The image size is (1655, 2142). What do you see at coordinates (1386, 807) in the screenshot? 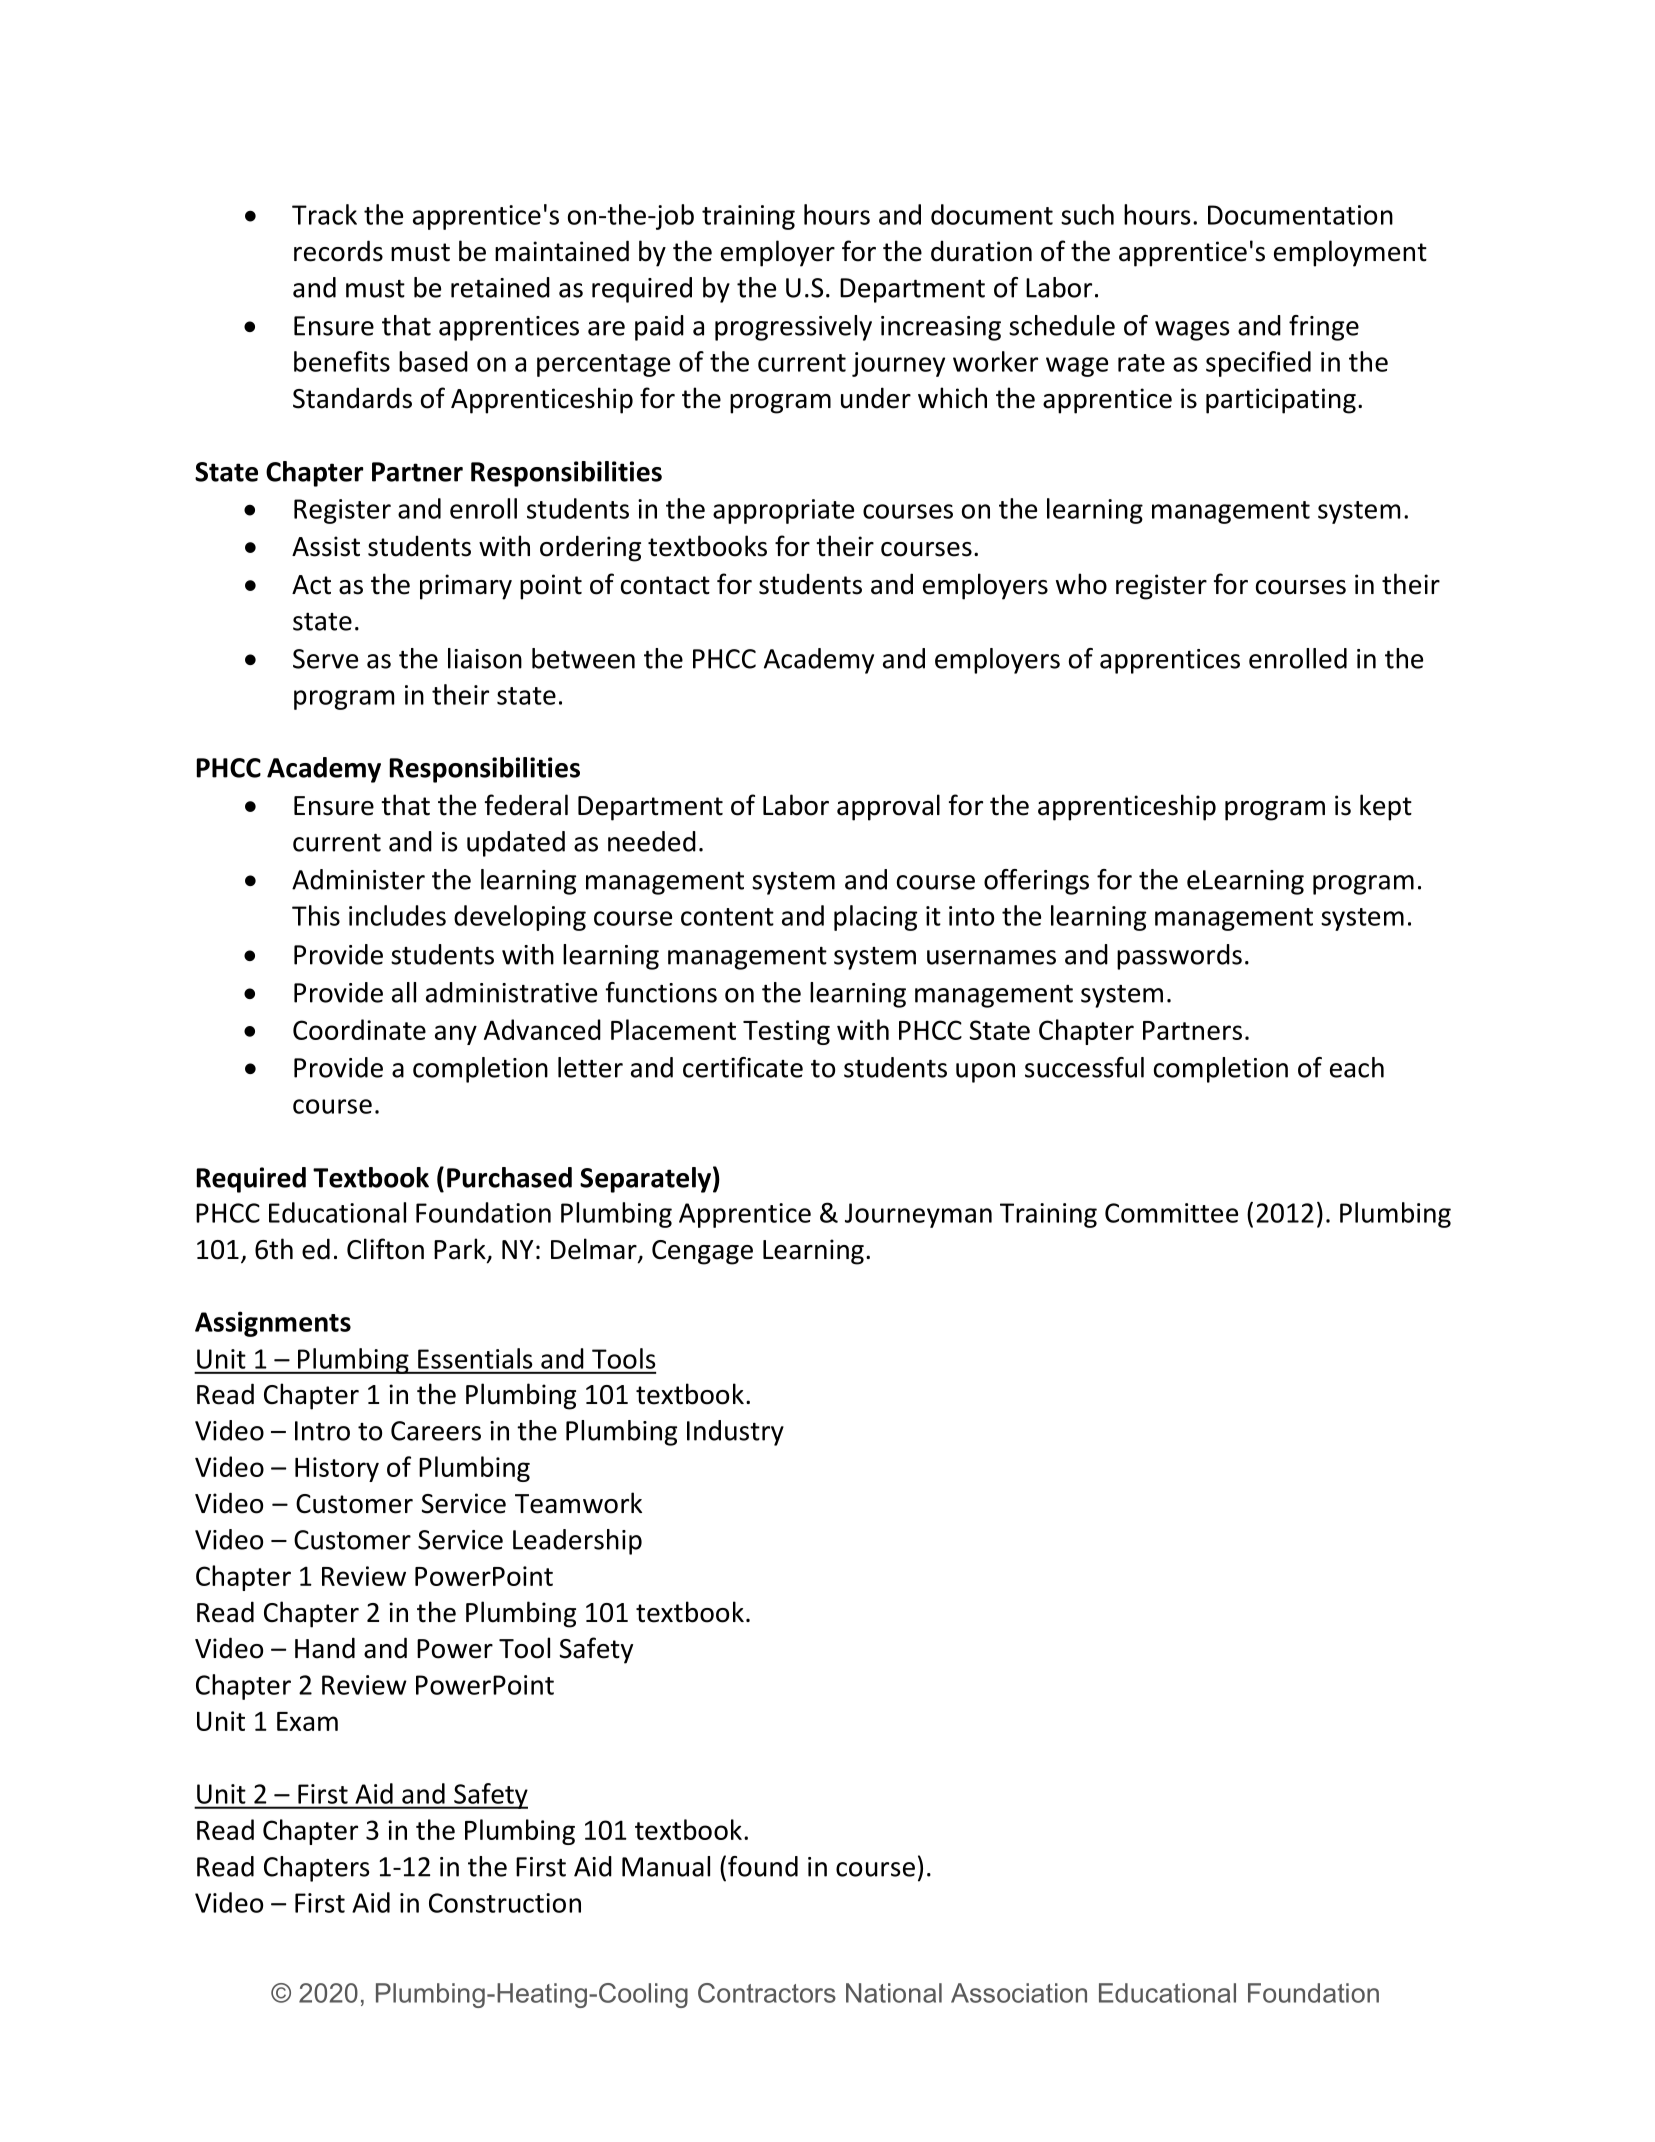
I see `kept` at bounding box center [1386, 807].
